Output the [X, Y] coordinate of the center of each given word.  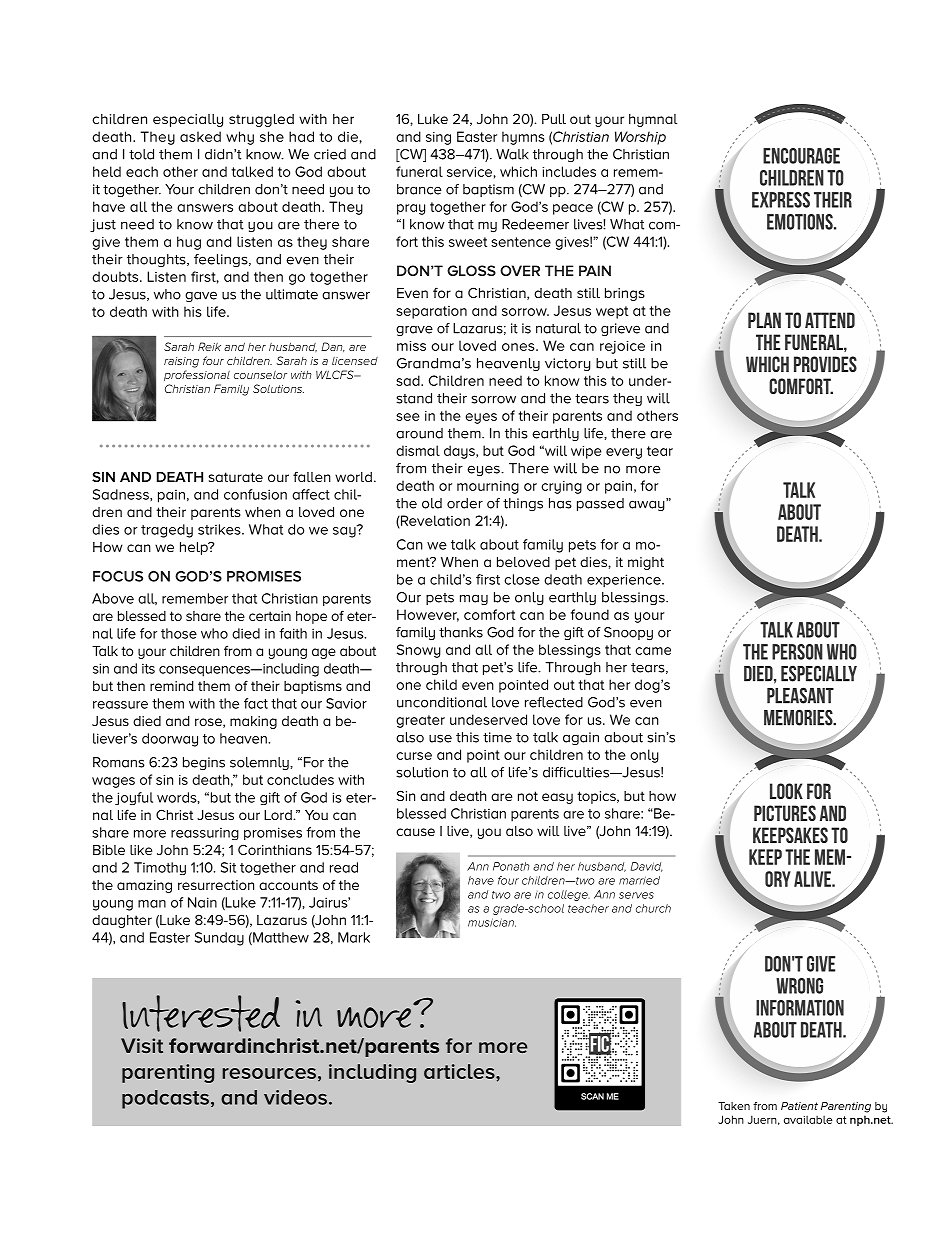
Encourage [801, 156]
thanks [461, 632]
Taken [734, 1106]
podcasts [165, 1099]
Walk [512, 154]
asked [200, 136]
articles [460, 1071]
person [797, 652]
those [179, 633]
